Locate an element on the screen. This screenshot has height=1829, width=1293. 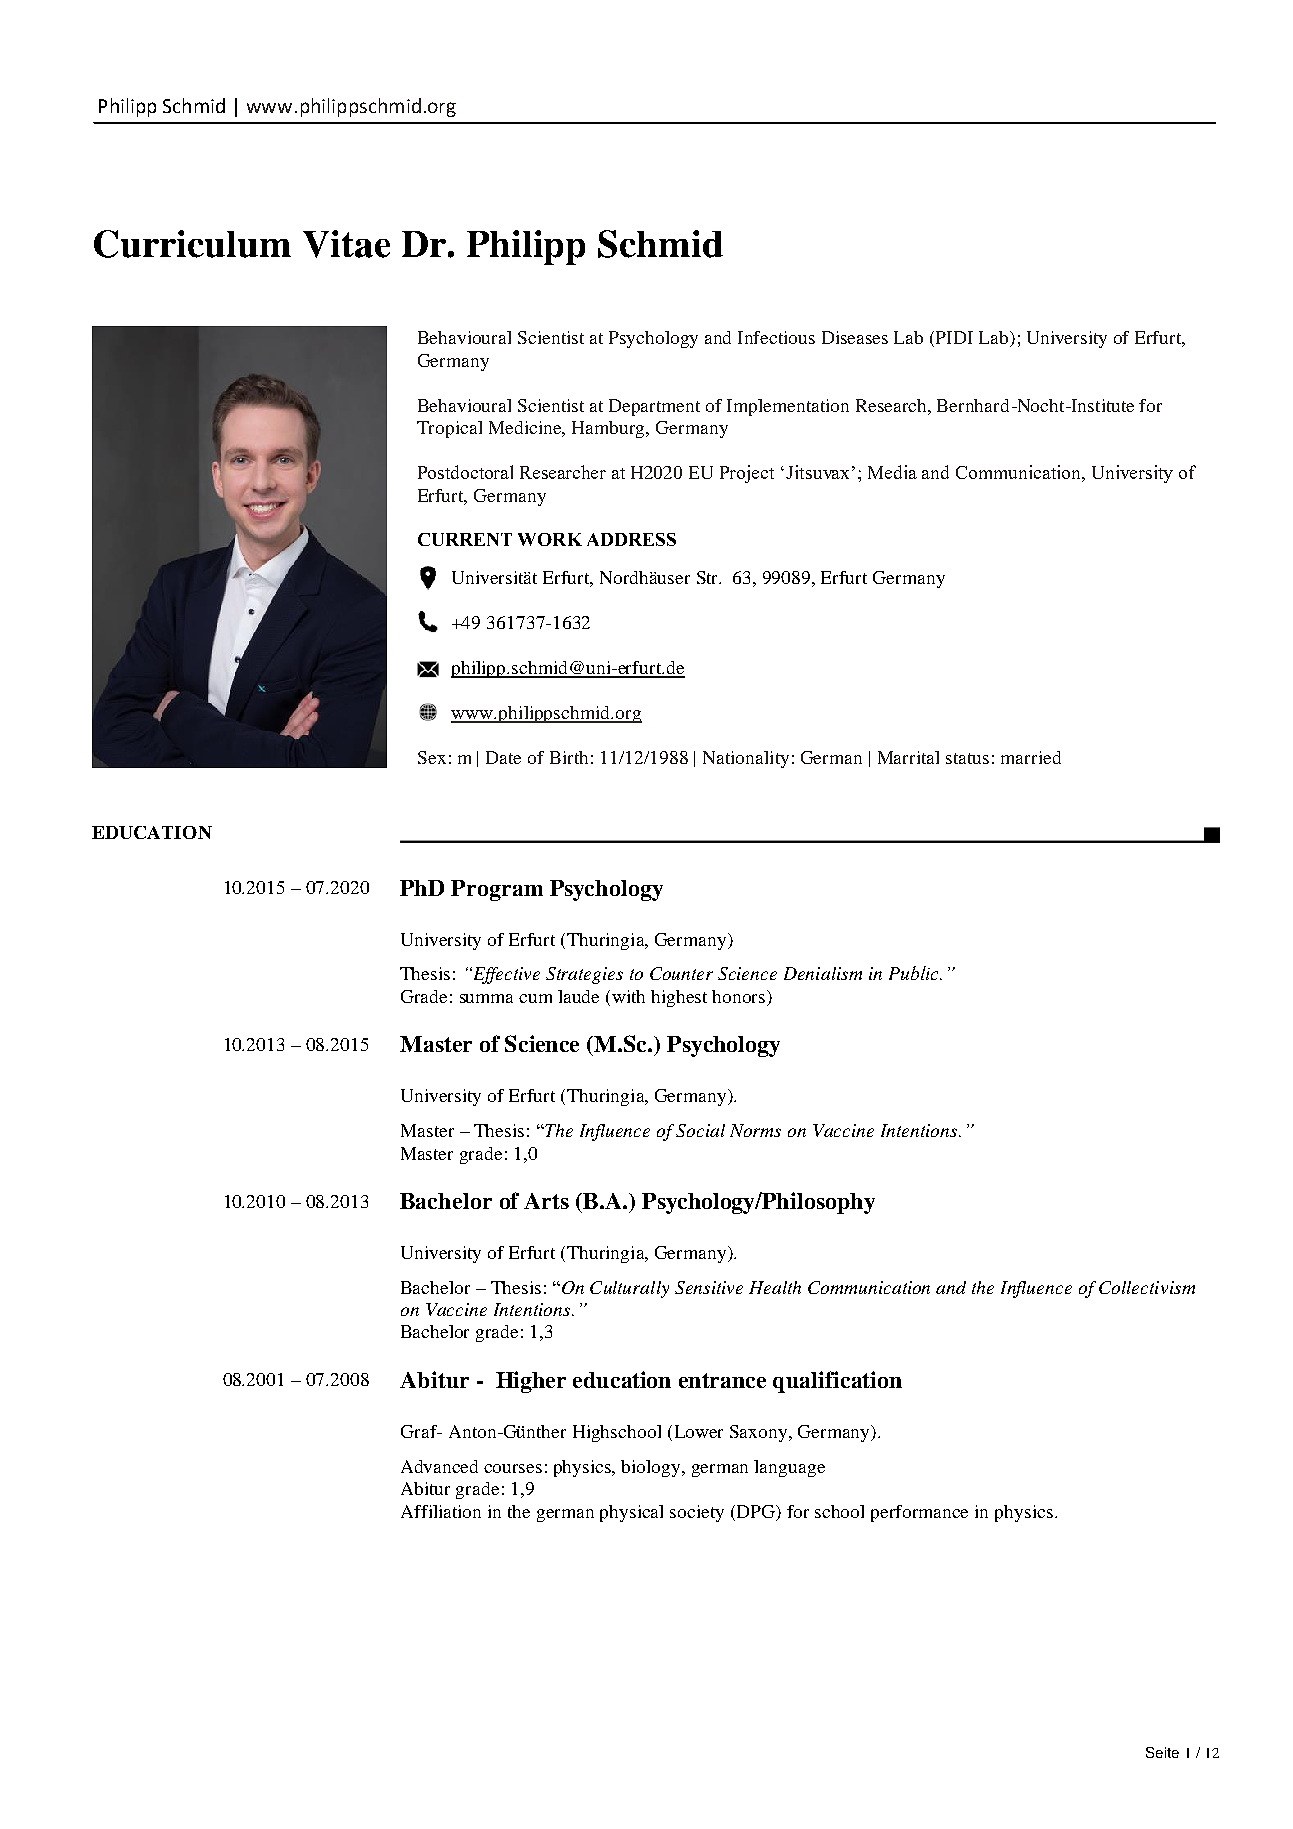
Affiliation is located at coordinates (441, 1511).
